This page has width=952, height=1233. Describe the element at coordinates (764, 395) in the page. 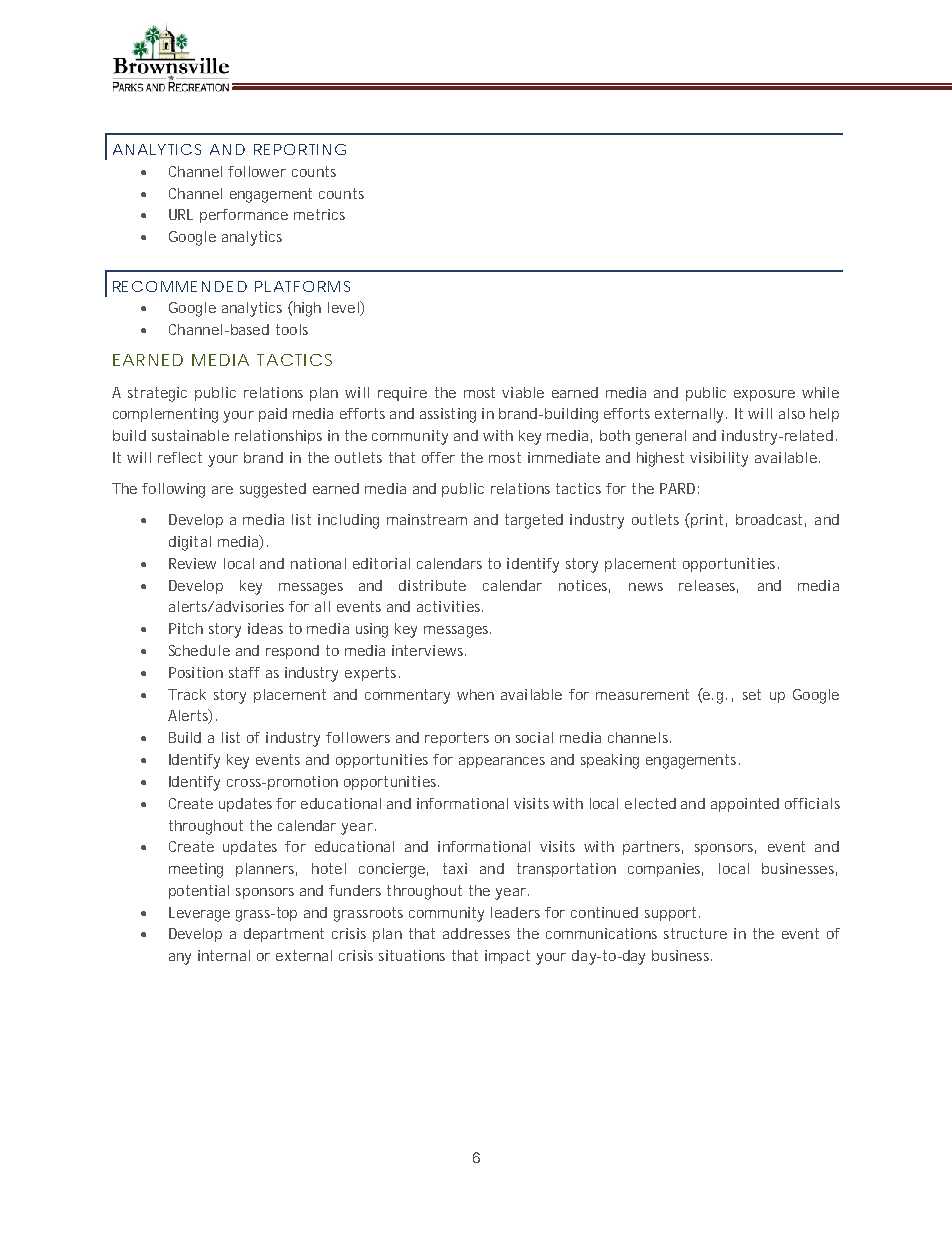

I see `exposure` at that location.
